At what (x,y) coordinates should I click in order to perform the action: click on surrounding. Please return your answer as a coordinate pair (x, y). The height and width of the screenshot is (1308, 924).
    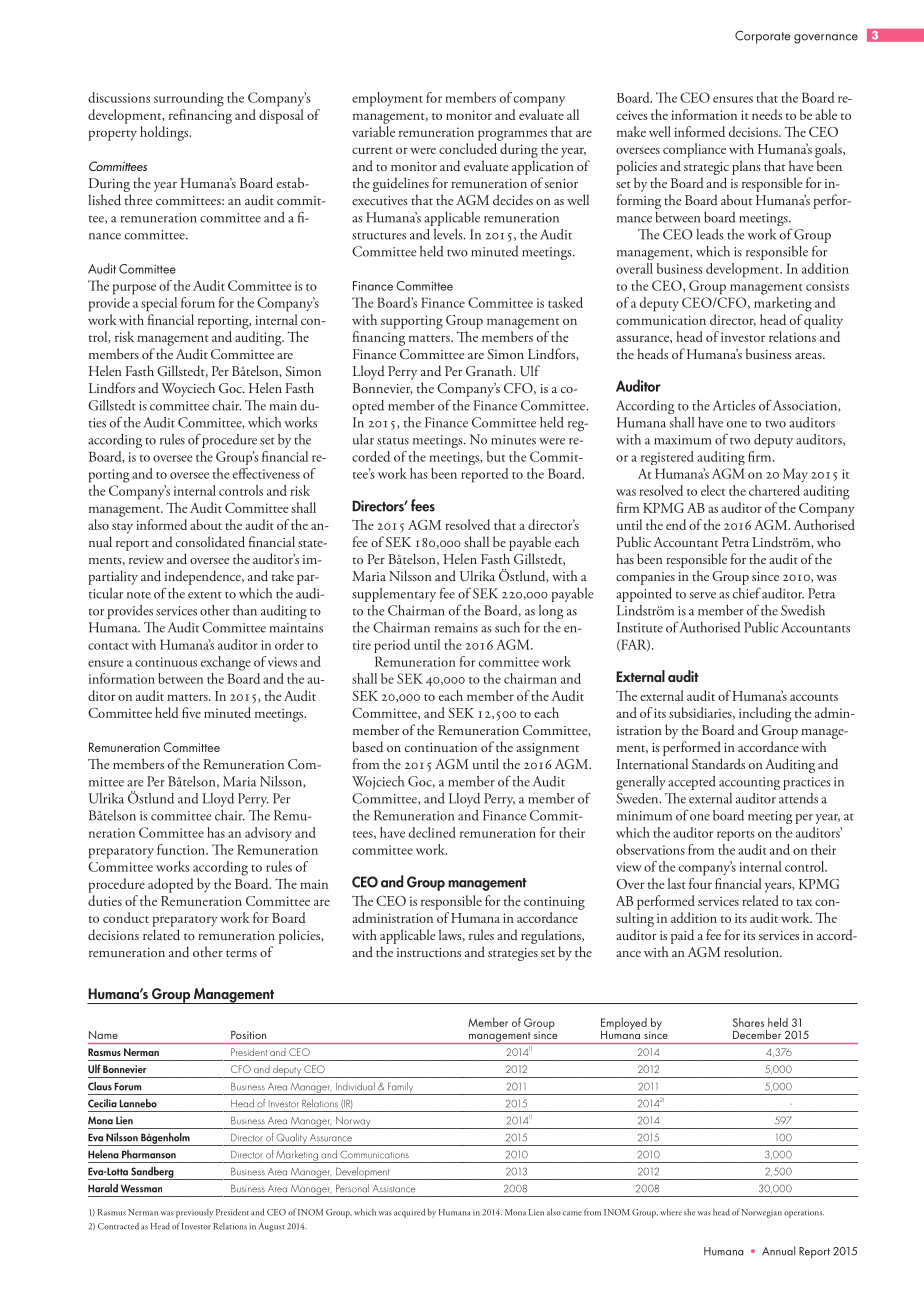
    Looking at the image, I should click on (189, 99).
